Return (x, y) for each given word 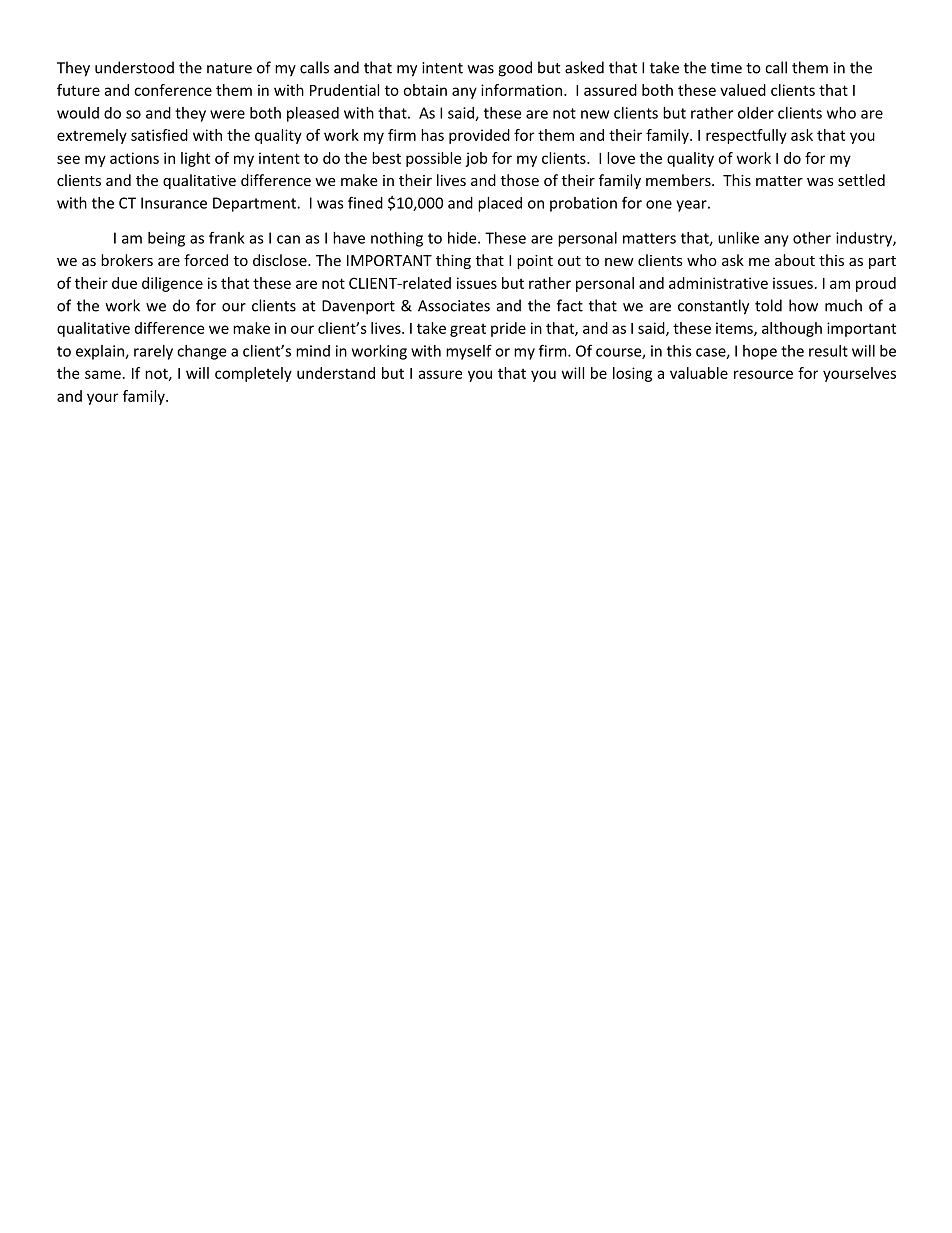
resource (763, 374)
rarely (153, 352)
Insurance (174, 203)
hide (463, 238)
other (812, 238)
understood (134, 67)
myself (469, 352)
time (726, 68)
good (515, 69)
